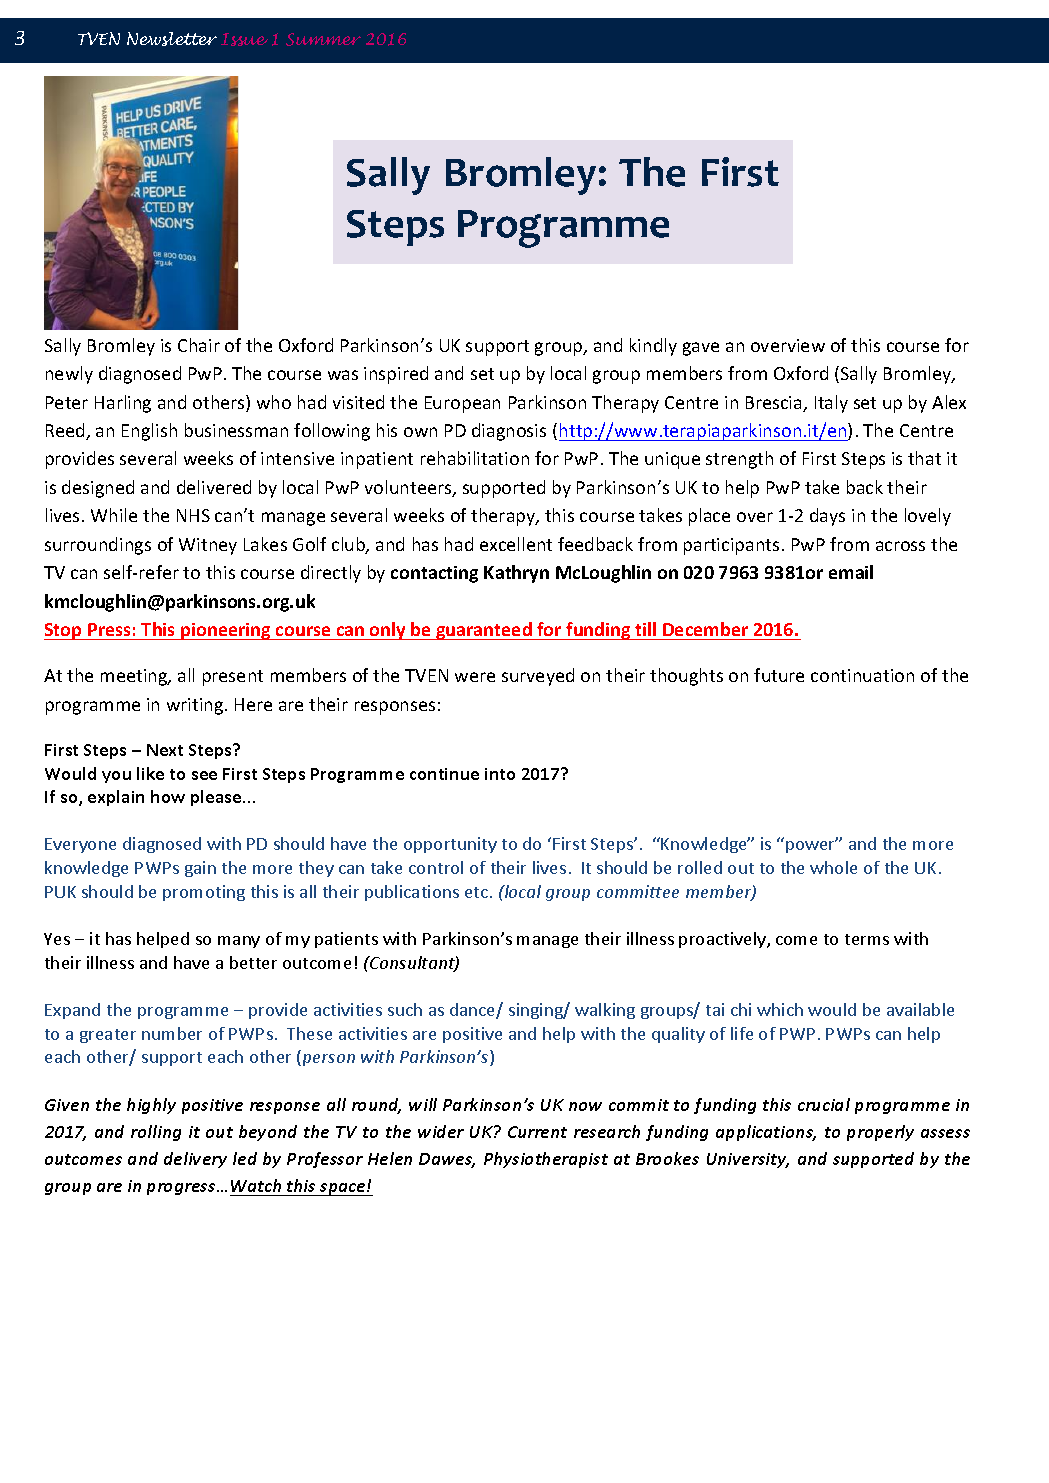 The width and height of the screenshot is (1049, 1483). I want to click on power, so click(812, 846).
